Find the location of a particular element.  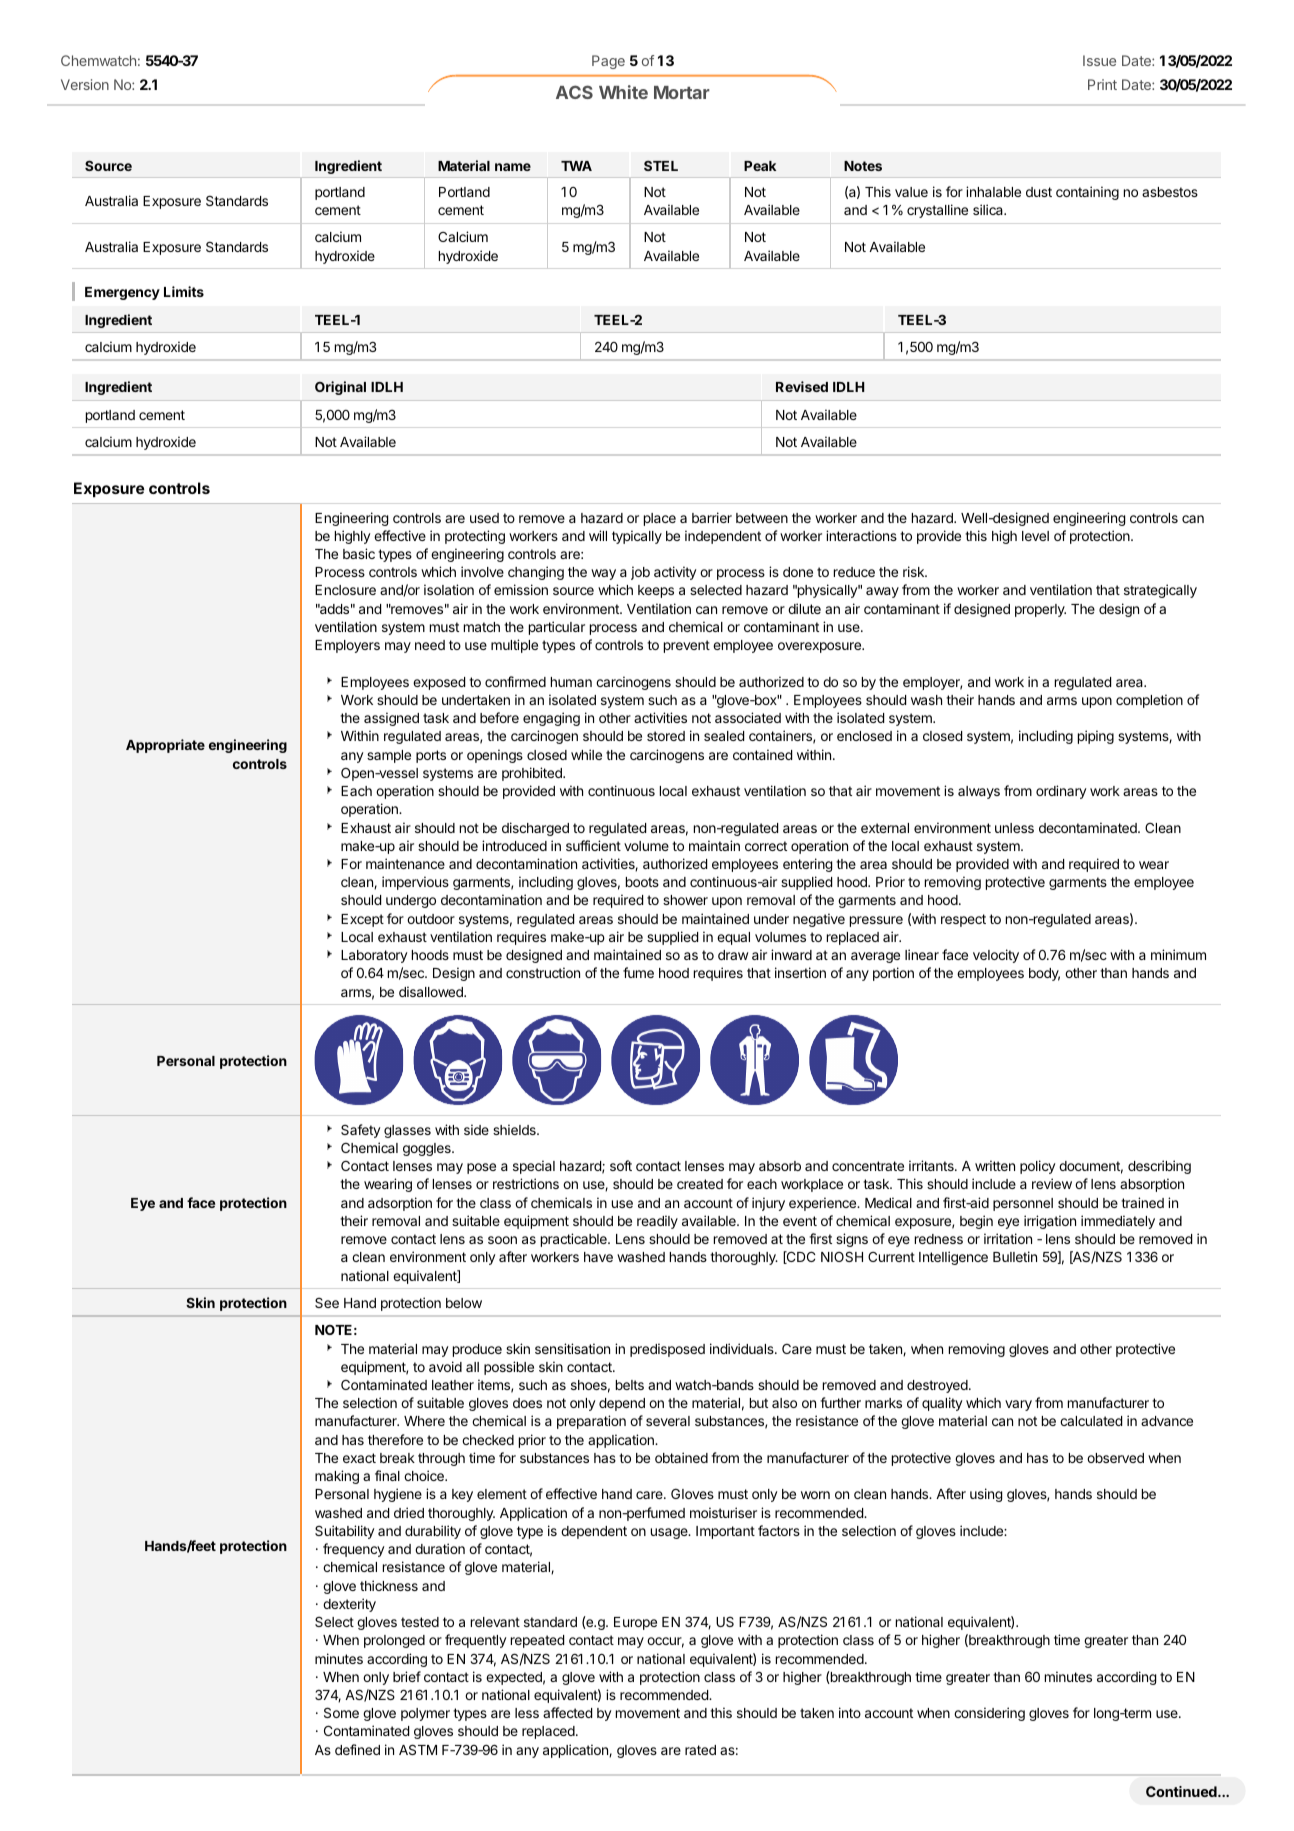

Print is located at coordinates (1102, 84).
